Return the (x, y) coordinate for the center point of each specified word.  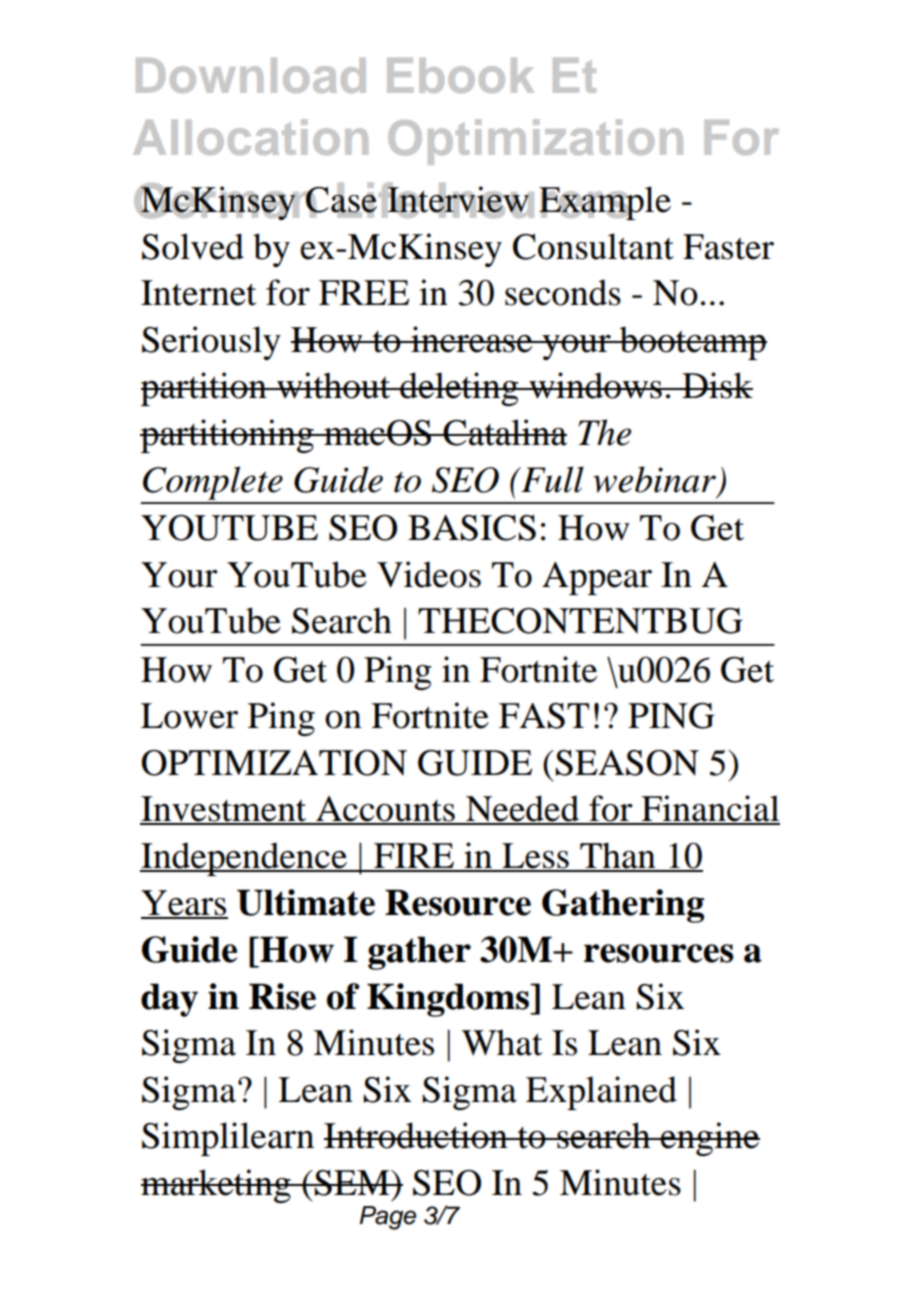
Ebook (460, 75)
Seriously (211, 343)
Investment (224, 810)
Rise (282, 996)
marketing (217, 1186)
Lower (189, 716)
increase (472, 339)
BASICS (472, 528)
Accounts (385, 810)
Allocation (250, 137)
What (502, 1042)
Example (605, 203)
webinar (654, 479)
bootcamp (692, 343)
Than (618, 856)
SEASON (627, 763)
